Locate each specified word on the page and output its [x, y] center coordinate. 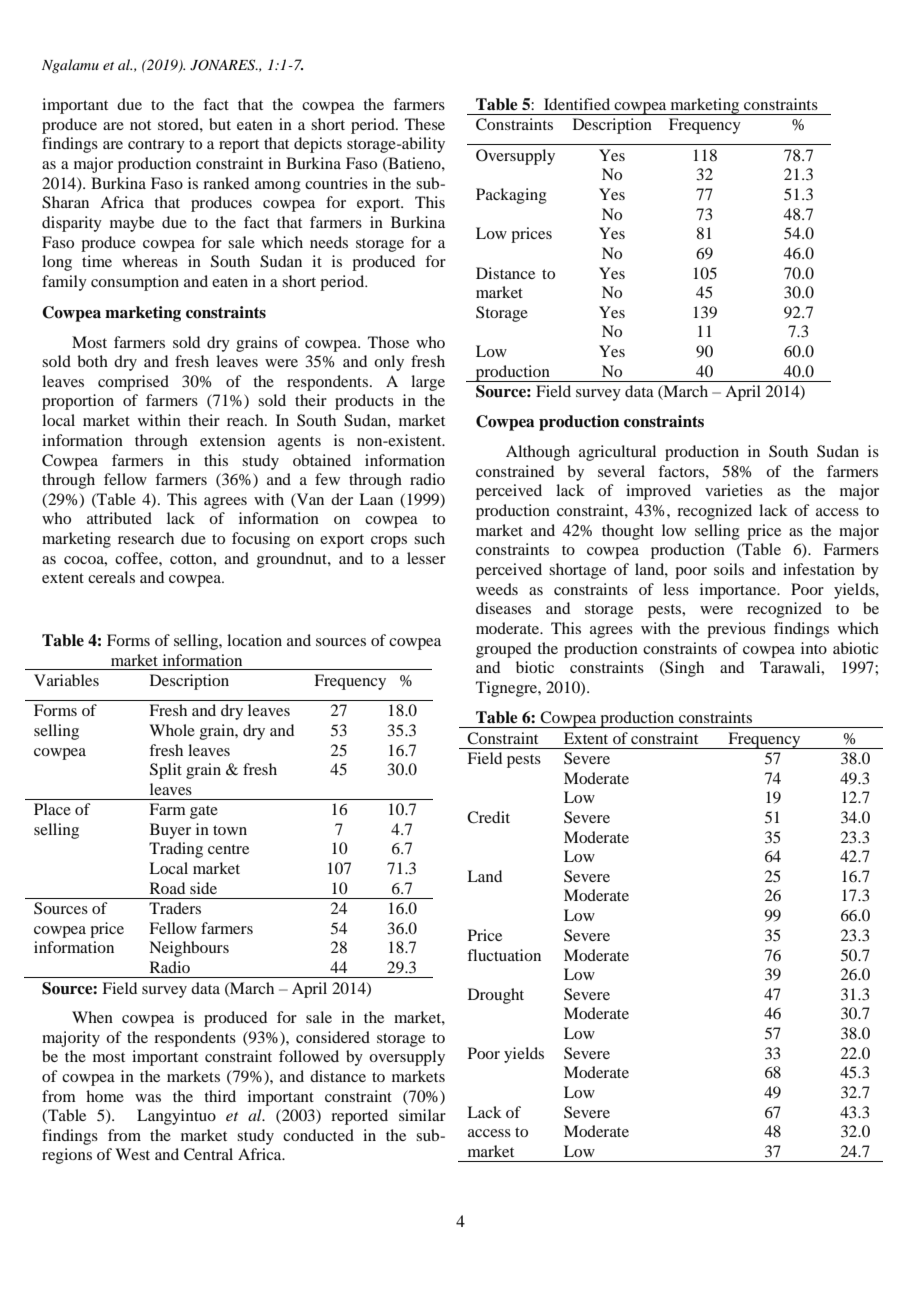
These [425, 124]
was [148, 1098]
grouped [503, 650]
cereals [111, 577]
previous [736, 630]
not [140, 125]
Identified [577, 104]
